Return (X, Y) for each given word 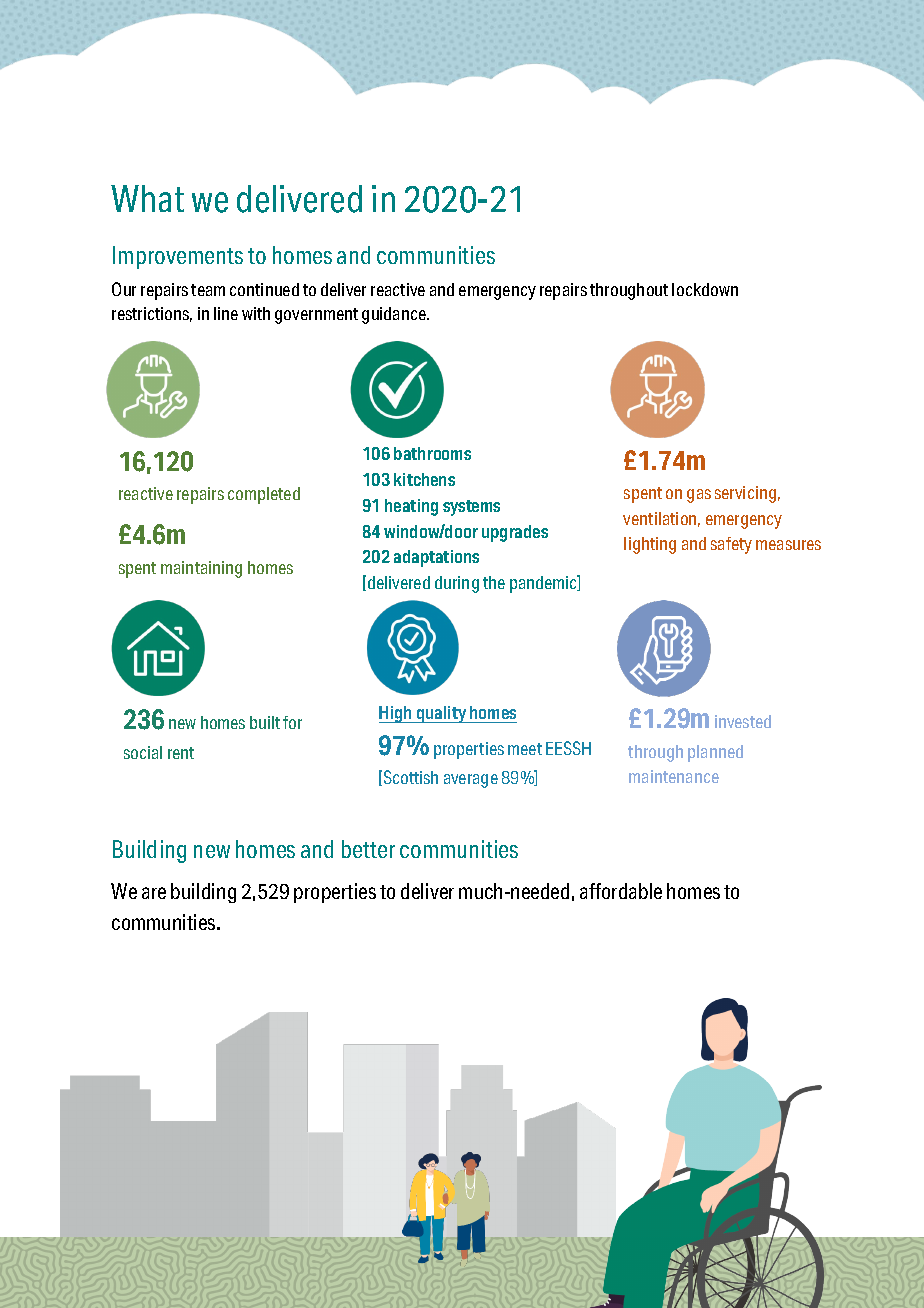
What (147, 198)
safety (731, 545)
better (368, 849)
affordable (621, 891)
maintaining (201, 569)
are (154, 893)
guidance (395, 315)
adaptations (436, 558)
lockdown (705, 289)
